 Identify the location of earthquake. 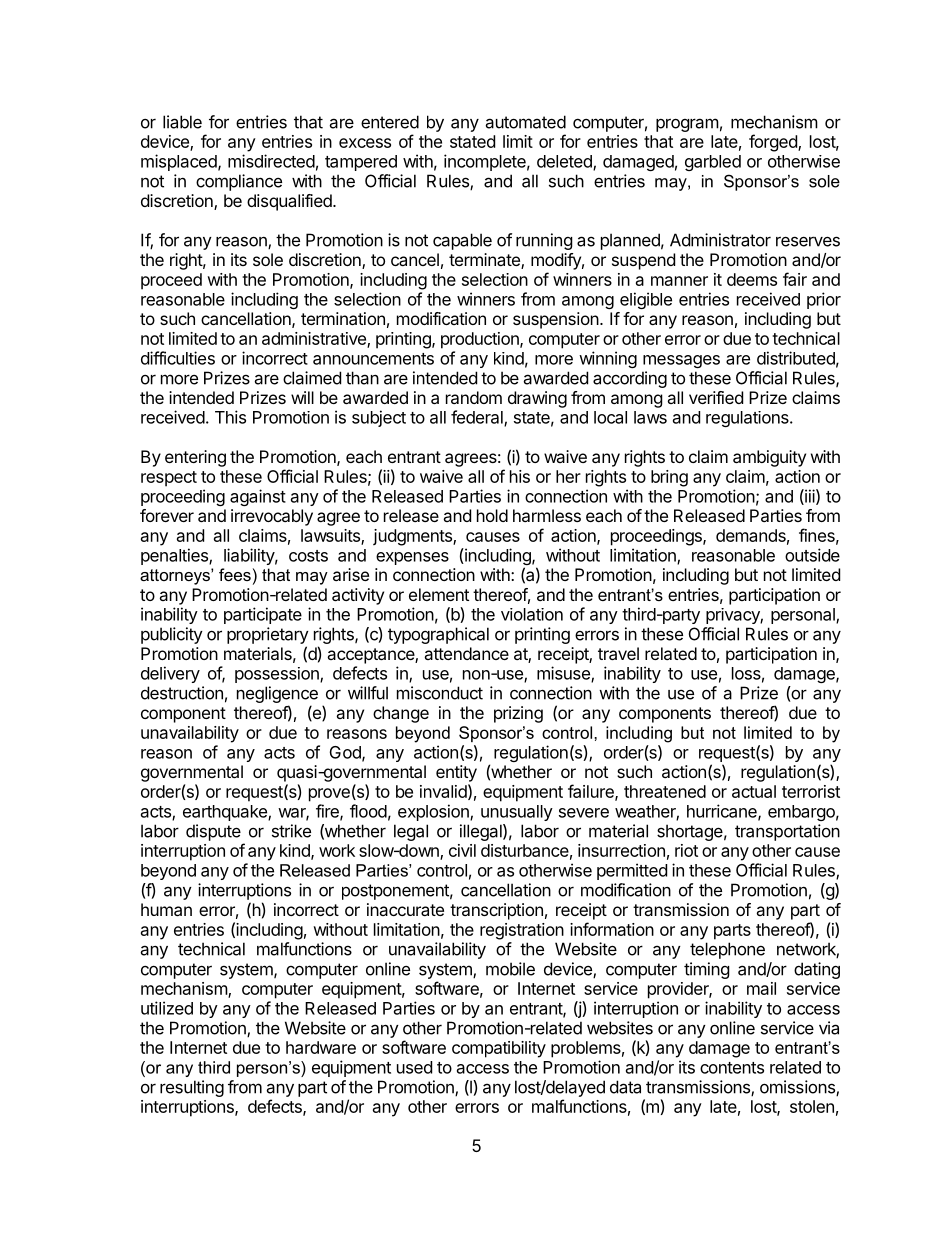
(226, 813).
